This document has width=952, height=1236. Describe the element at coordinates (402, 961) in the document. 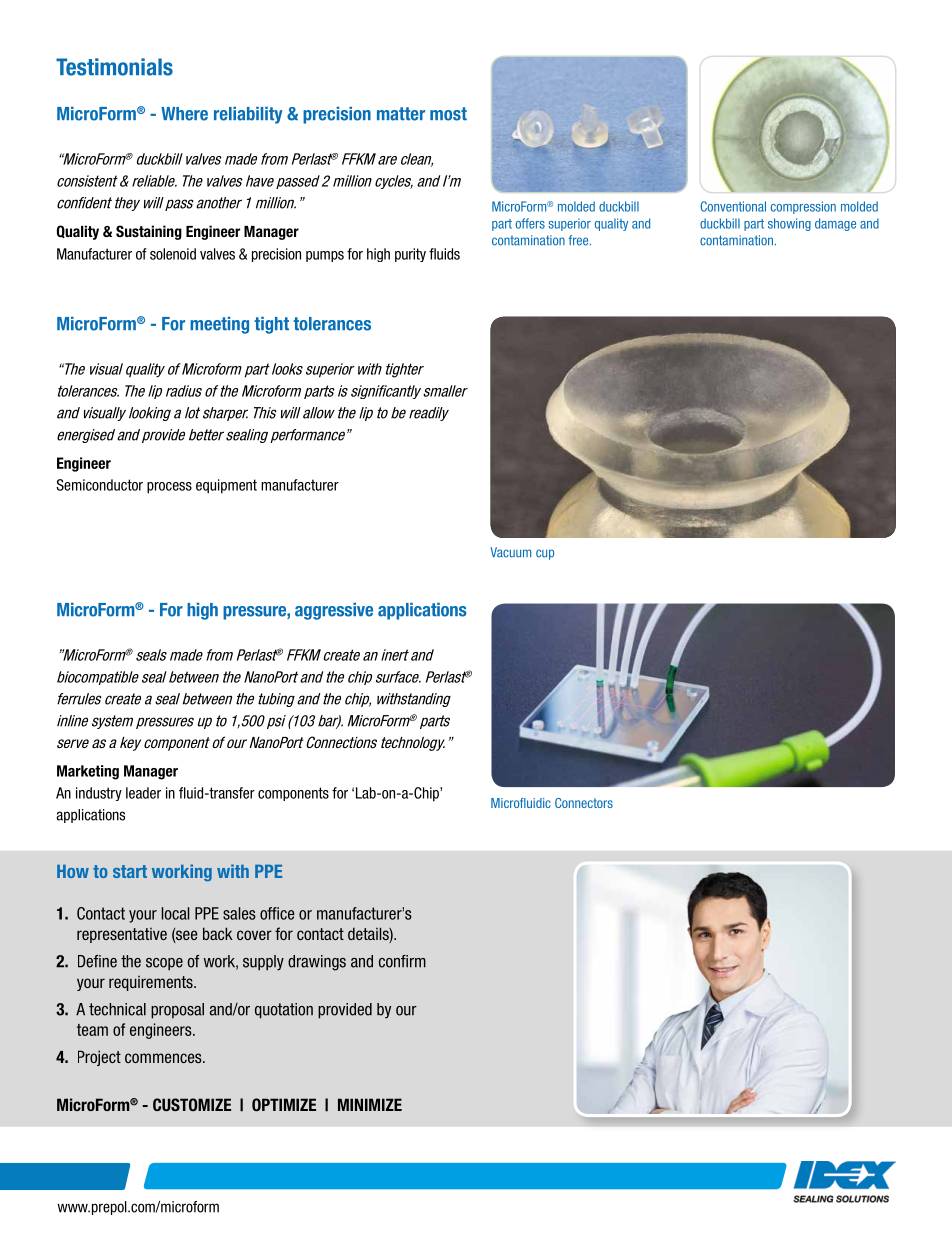

I see `confirm` at that location.
